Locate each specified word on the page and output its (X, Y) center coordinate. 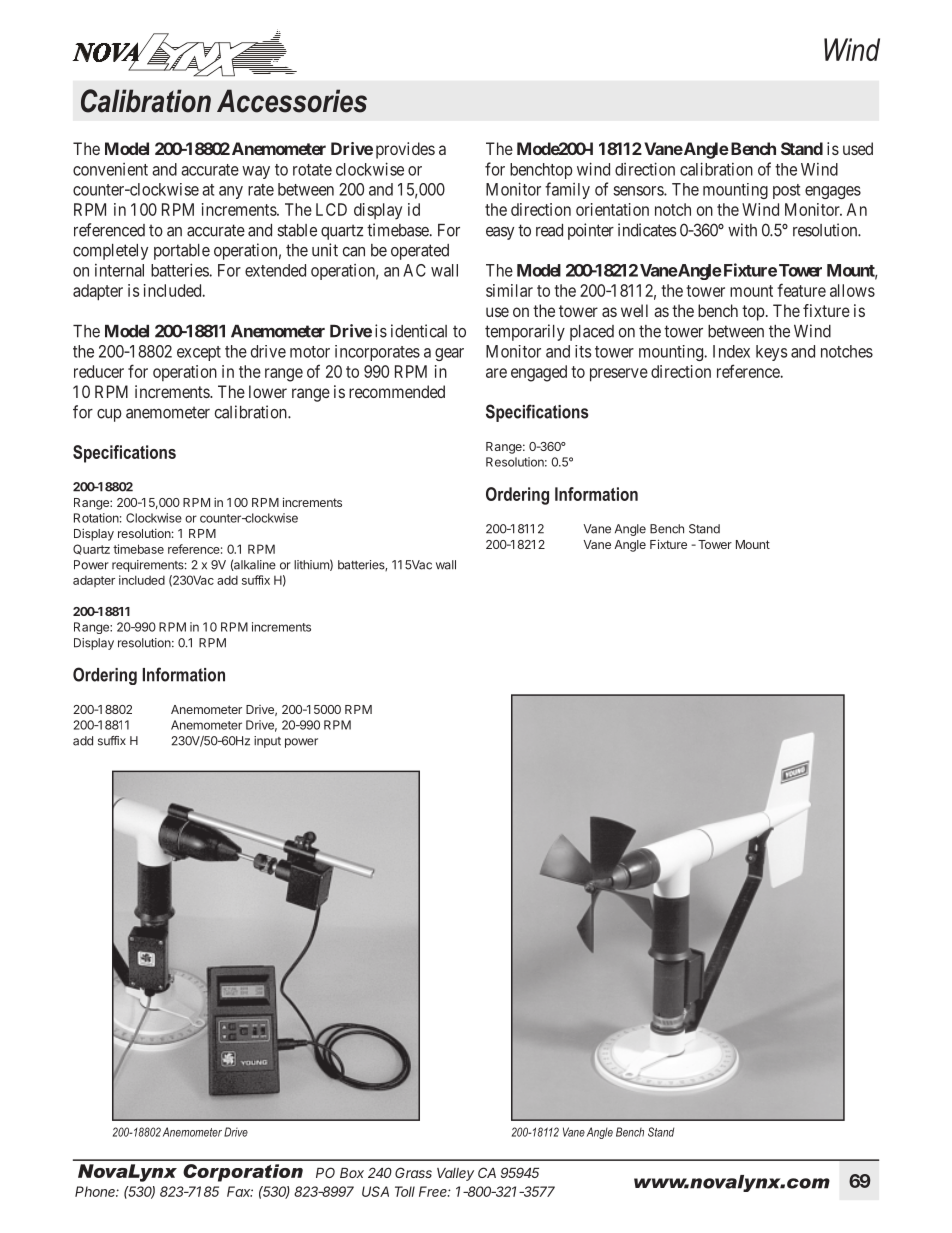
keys (771, 353)
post (786, 191)
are (496, 373)
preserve (619, 375)
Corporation (243, 1173)
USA (375, 1191)
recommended (397, 391)
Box (352, 1173)
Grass (413, 1172)
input (267, 742)
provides (405, 150)
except (199, 353)
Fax (240, 1191)
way (256, 172)
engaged (539, 373)
